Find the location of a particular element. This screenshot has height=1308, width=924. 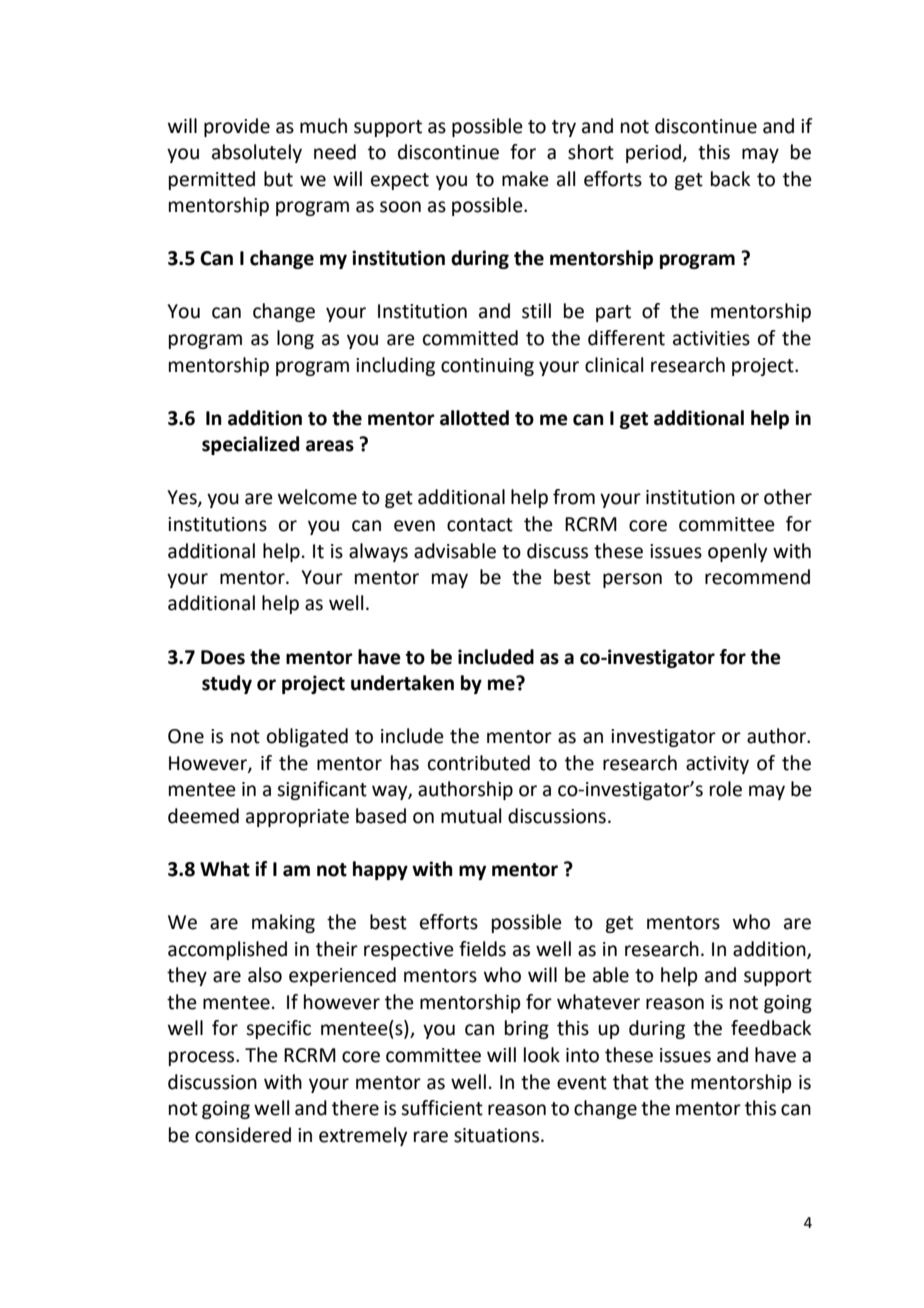

contributed is located at coordinates (479, 763).
